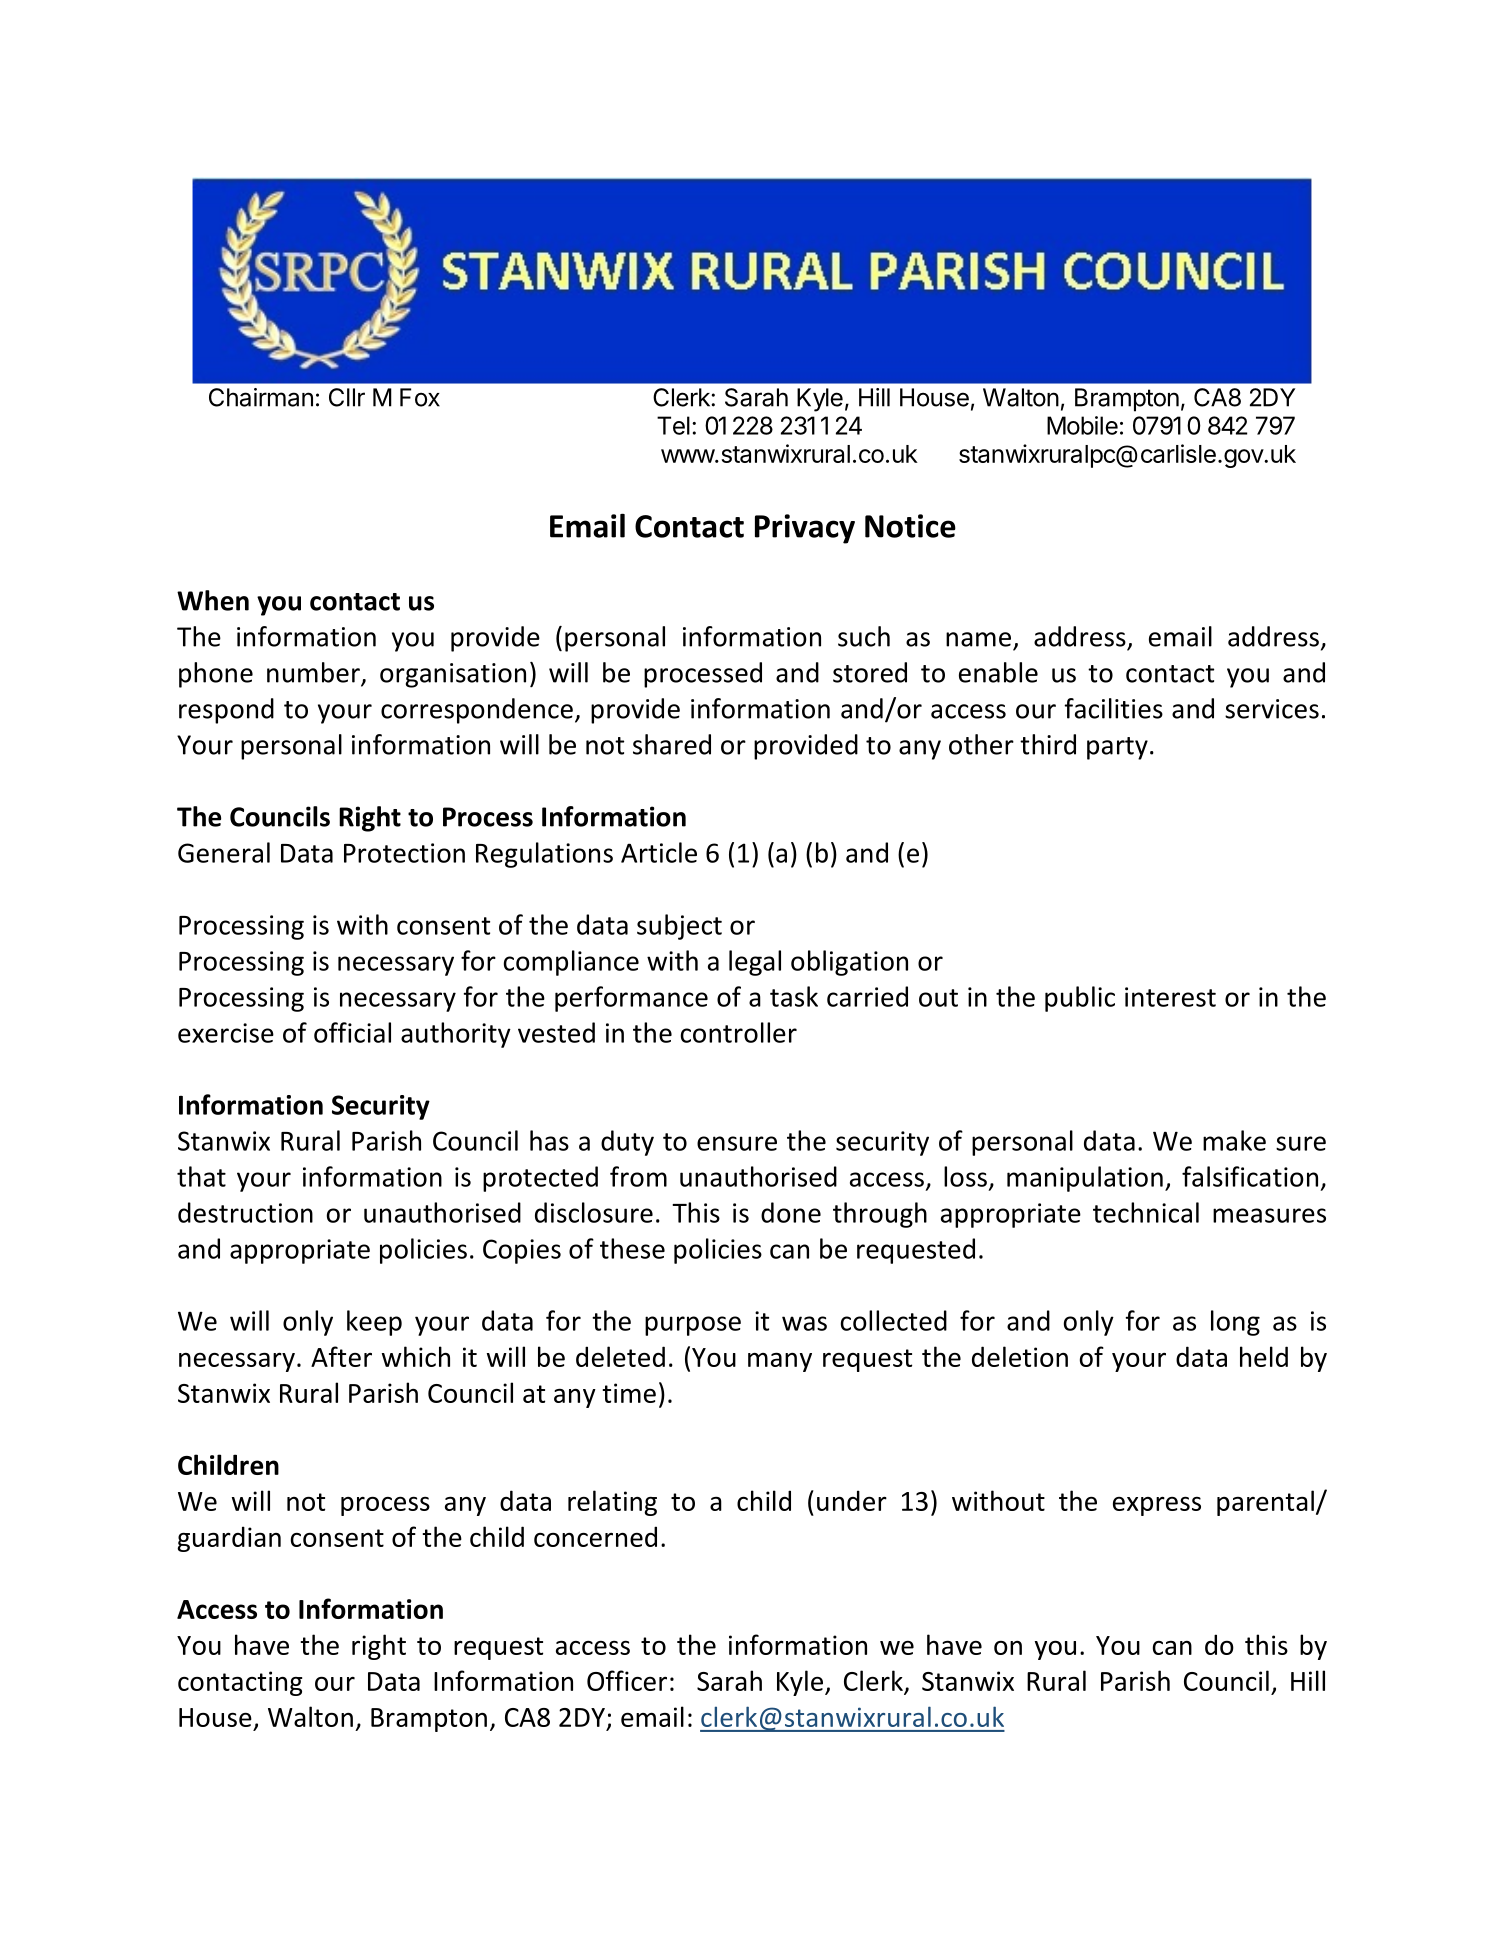  Describe the element at coordinates (314, 673) in the image. I see `number` at that location.
